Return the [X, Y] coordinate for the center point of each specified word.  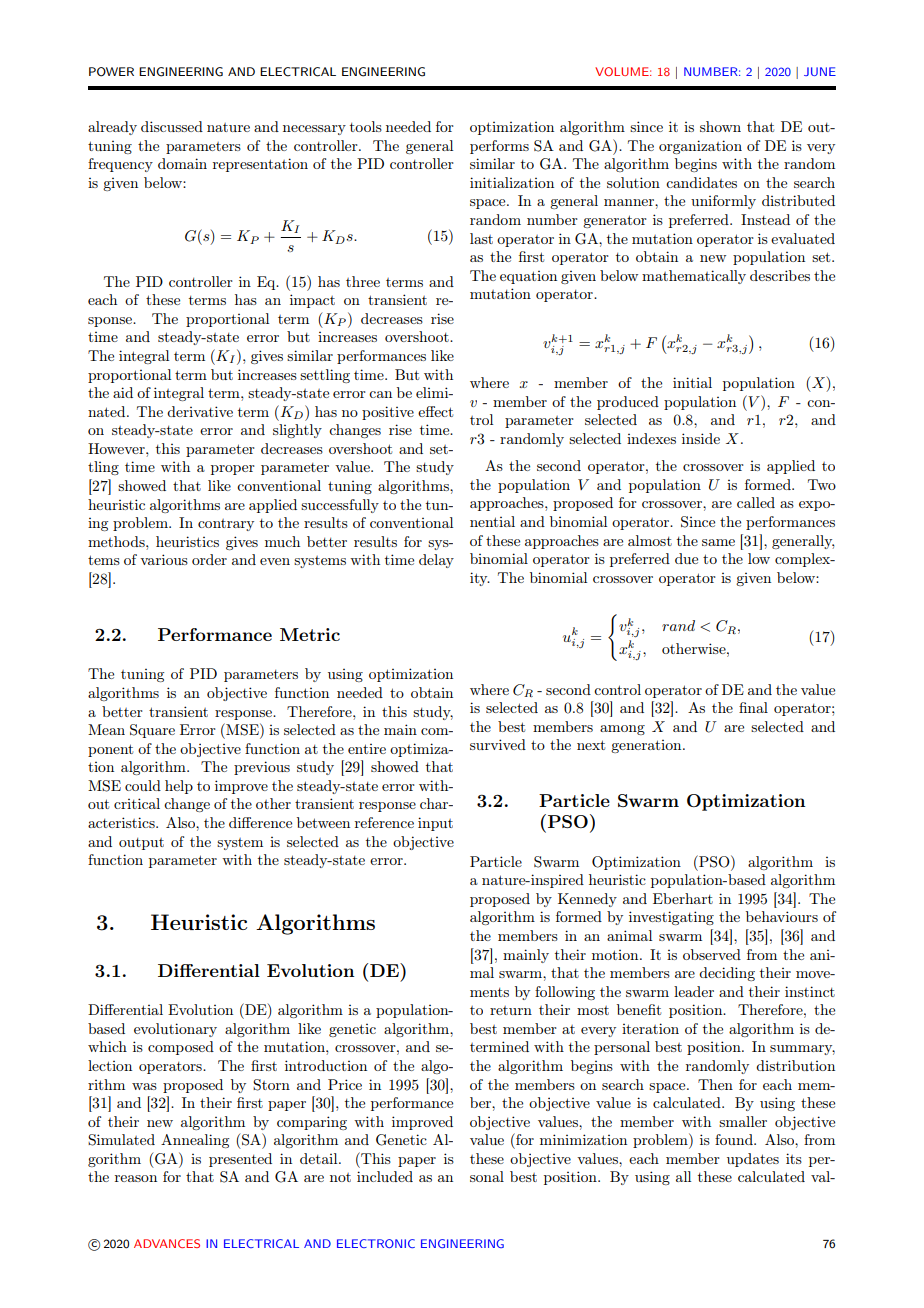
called [756, 502]
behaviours [782, 916]
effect [435, 411]
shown [720, 126]
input [435, 824]
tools [366, 126]
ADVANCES [167, 1243]
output [141, 844]
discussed [172, 126]
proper [233, 470]
